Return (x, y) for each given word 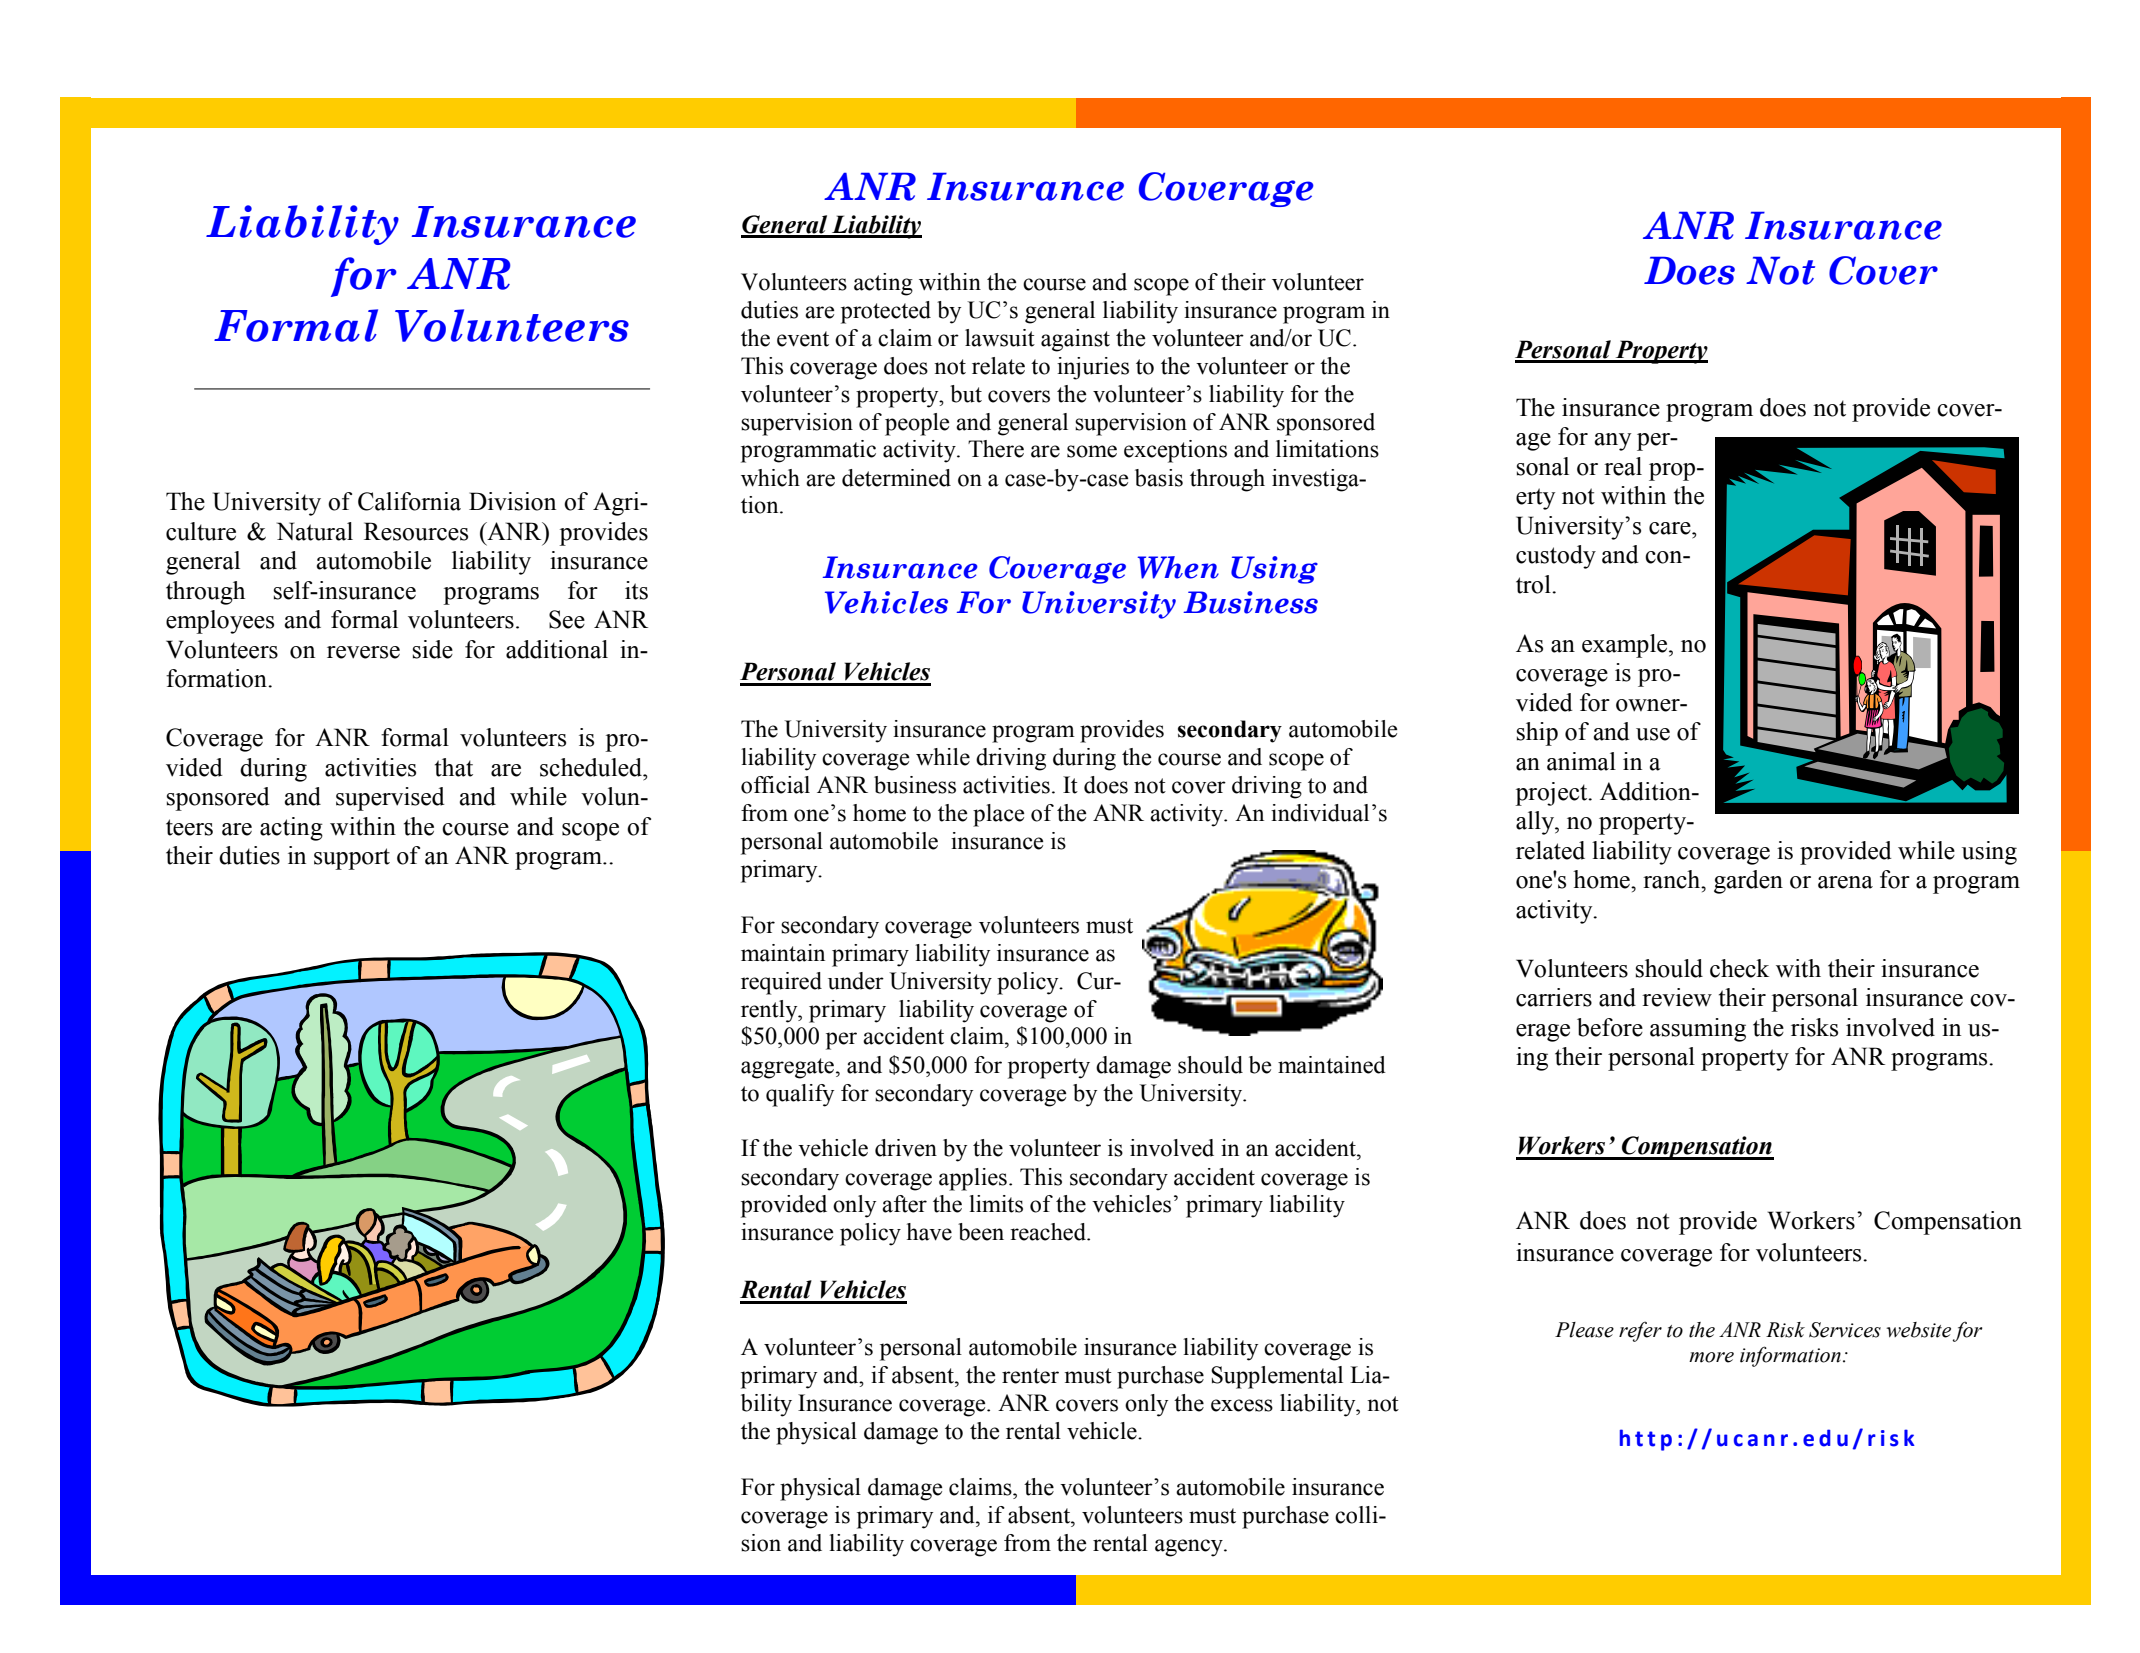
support (352, 859)
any (1612, 442)
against (1075, 340)
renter (1030, 1376)
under (856, 981)
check (1739, 968)
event (803, 339)
